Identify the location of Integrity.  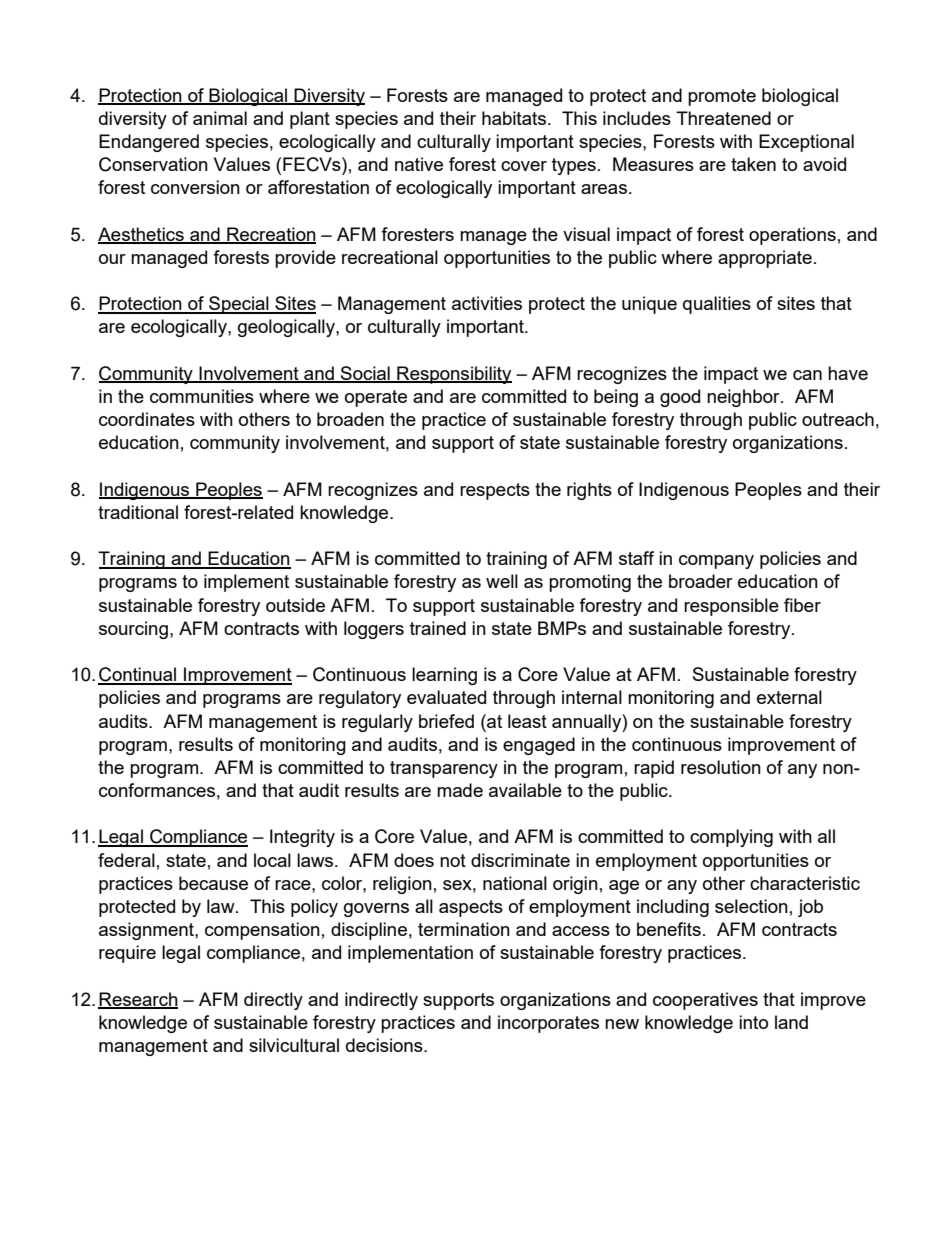
(302, 838).
